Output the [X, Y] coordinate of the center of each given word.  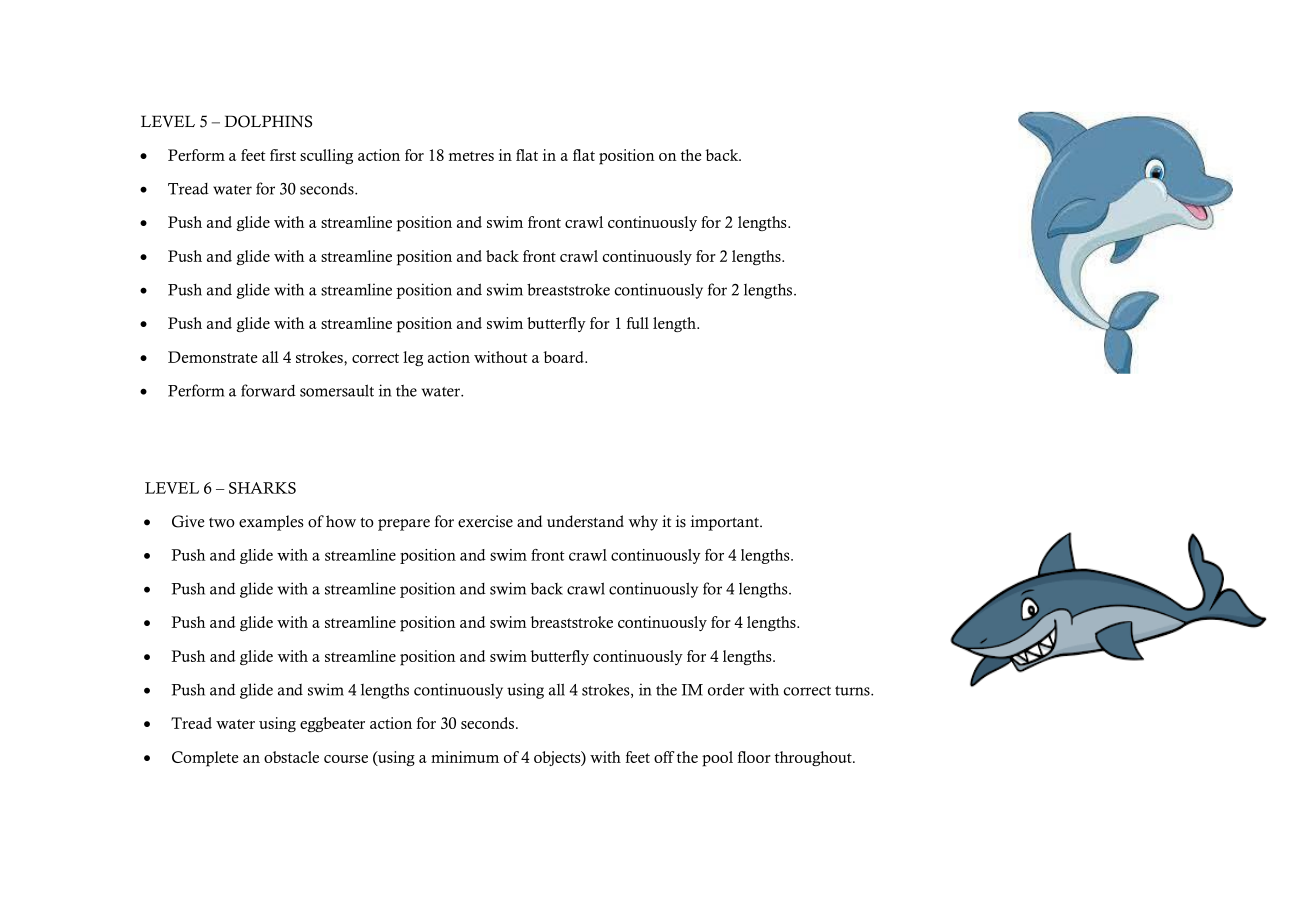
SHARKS [262, 488]
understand [585, 521]
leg [413, 358]
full [638, 323]
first [283, 155]
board [564, 357]
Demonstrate [212, 357]
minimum [465, 757]
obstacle [291, 757]
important [726, 523]
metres [471, 156]
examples [271, 523]
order [726, 689]
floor [754, 757]
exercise [485, 521]
